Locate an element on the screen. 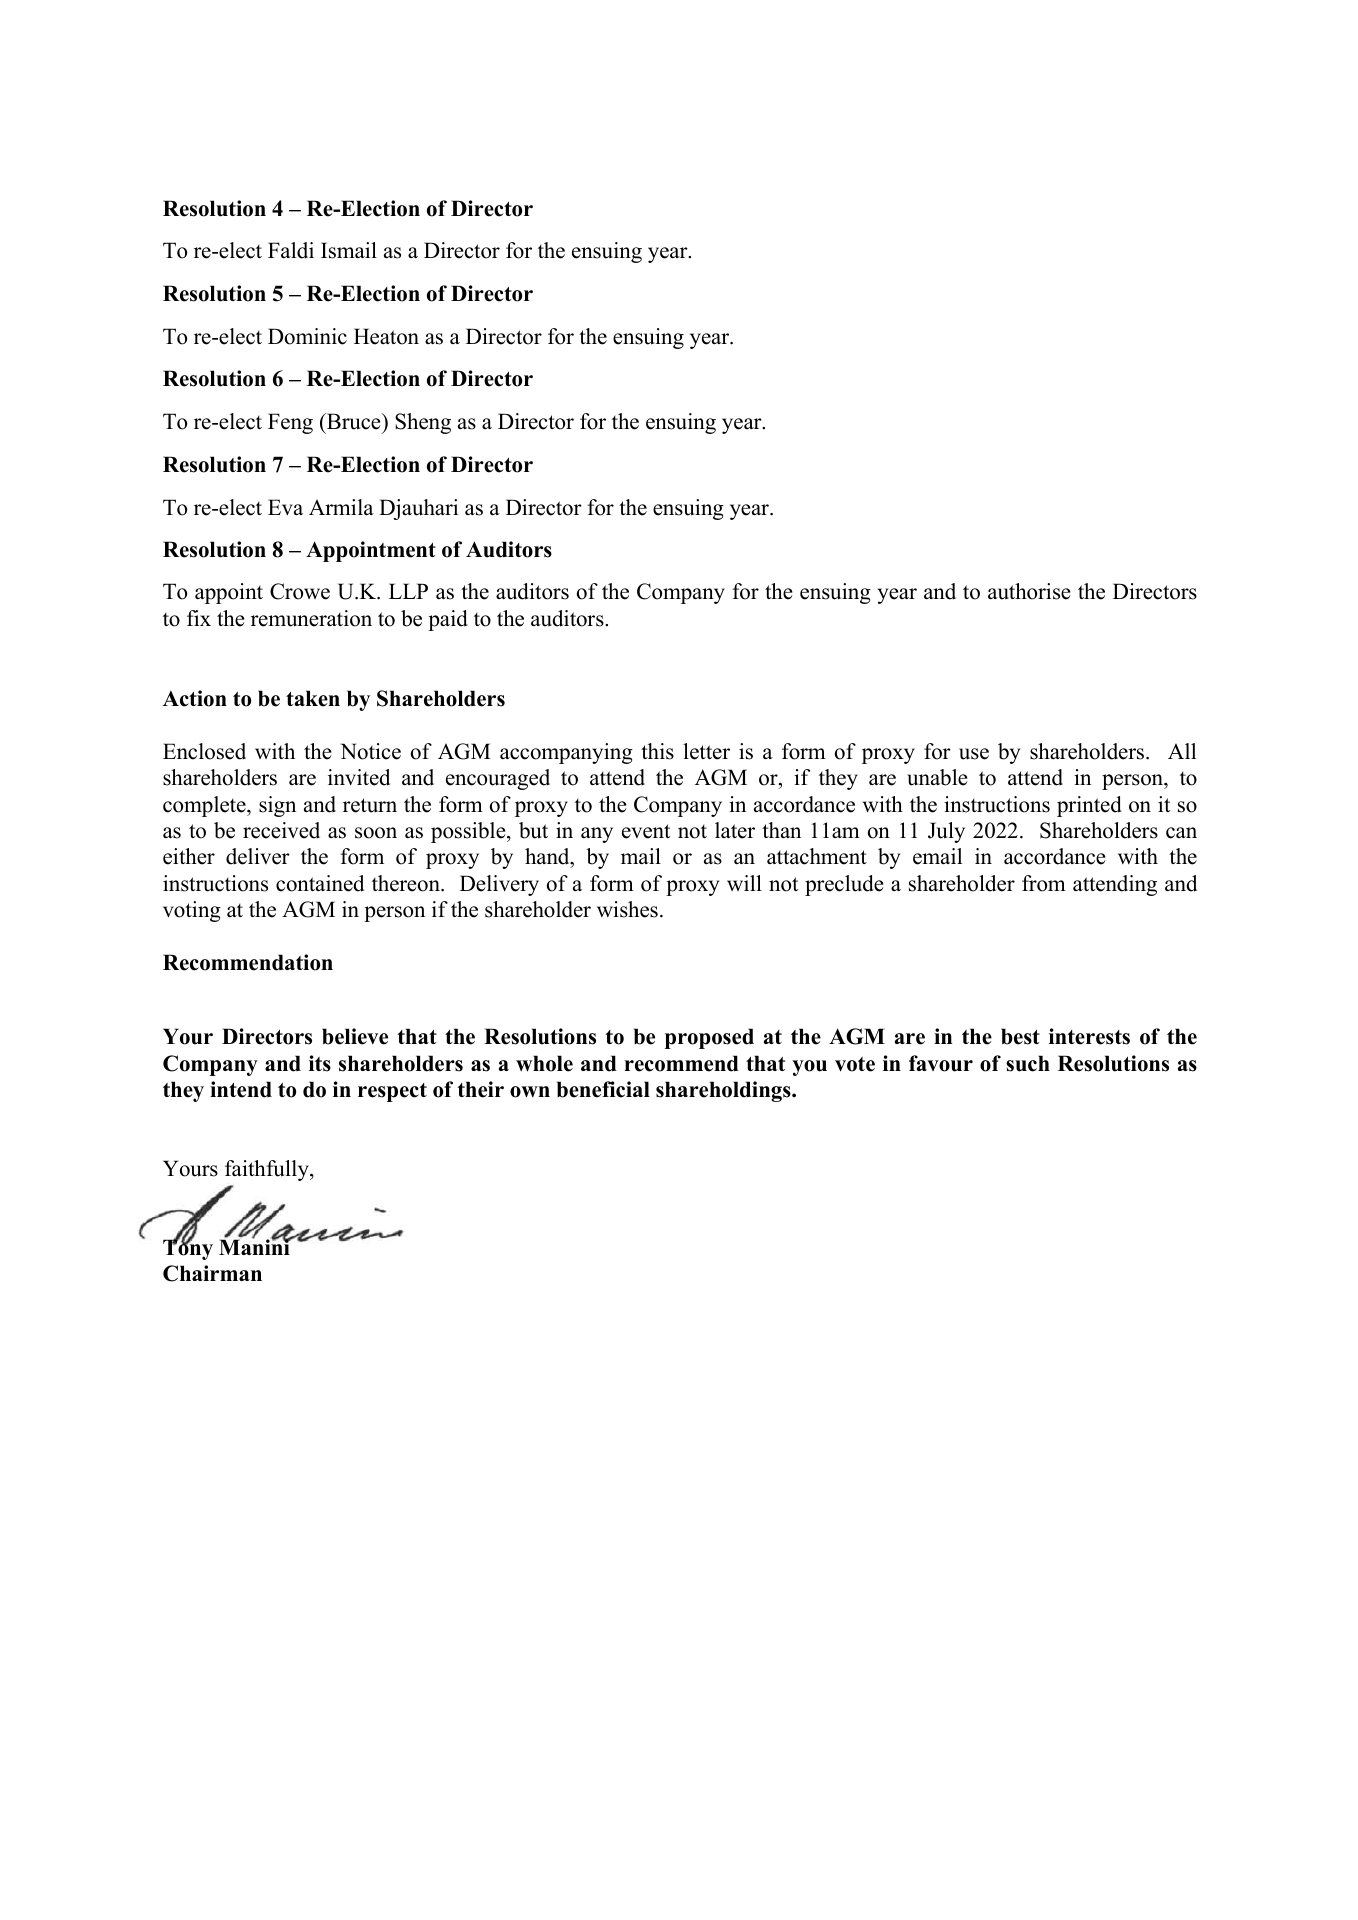  beneficial is located at coordinates (603, 1089).
